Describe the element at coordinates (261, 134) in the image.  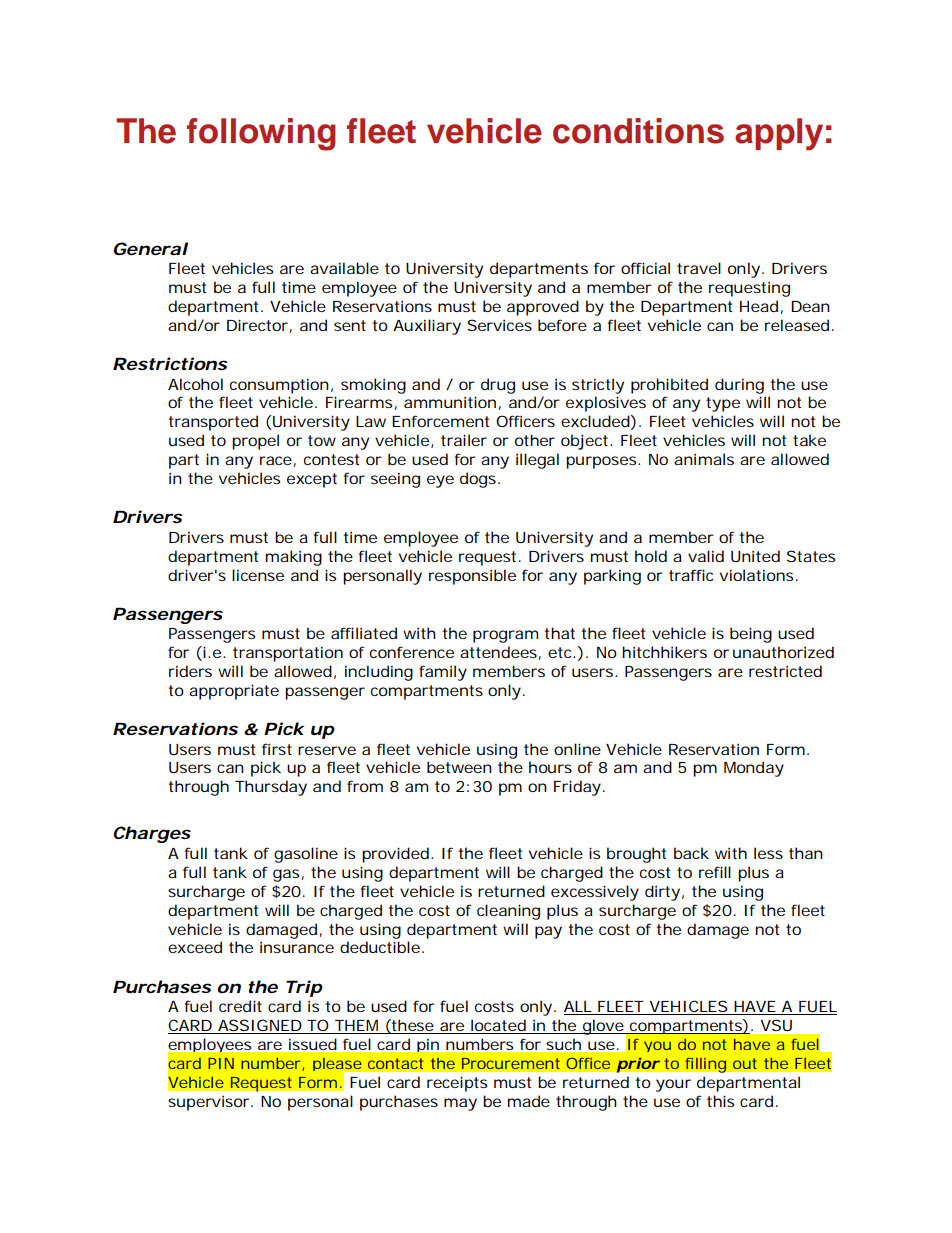
I see `following` at that location.
